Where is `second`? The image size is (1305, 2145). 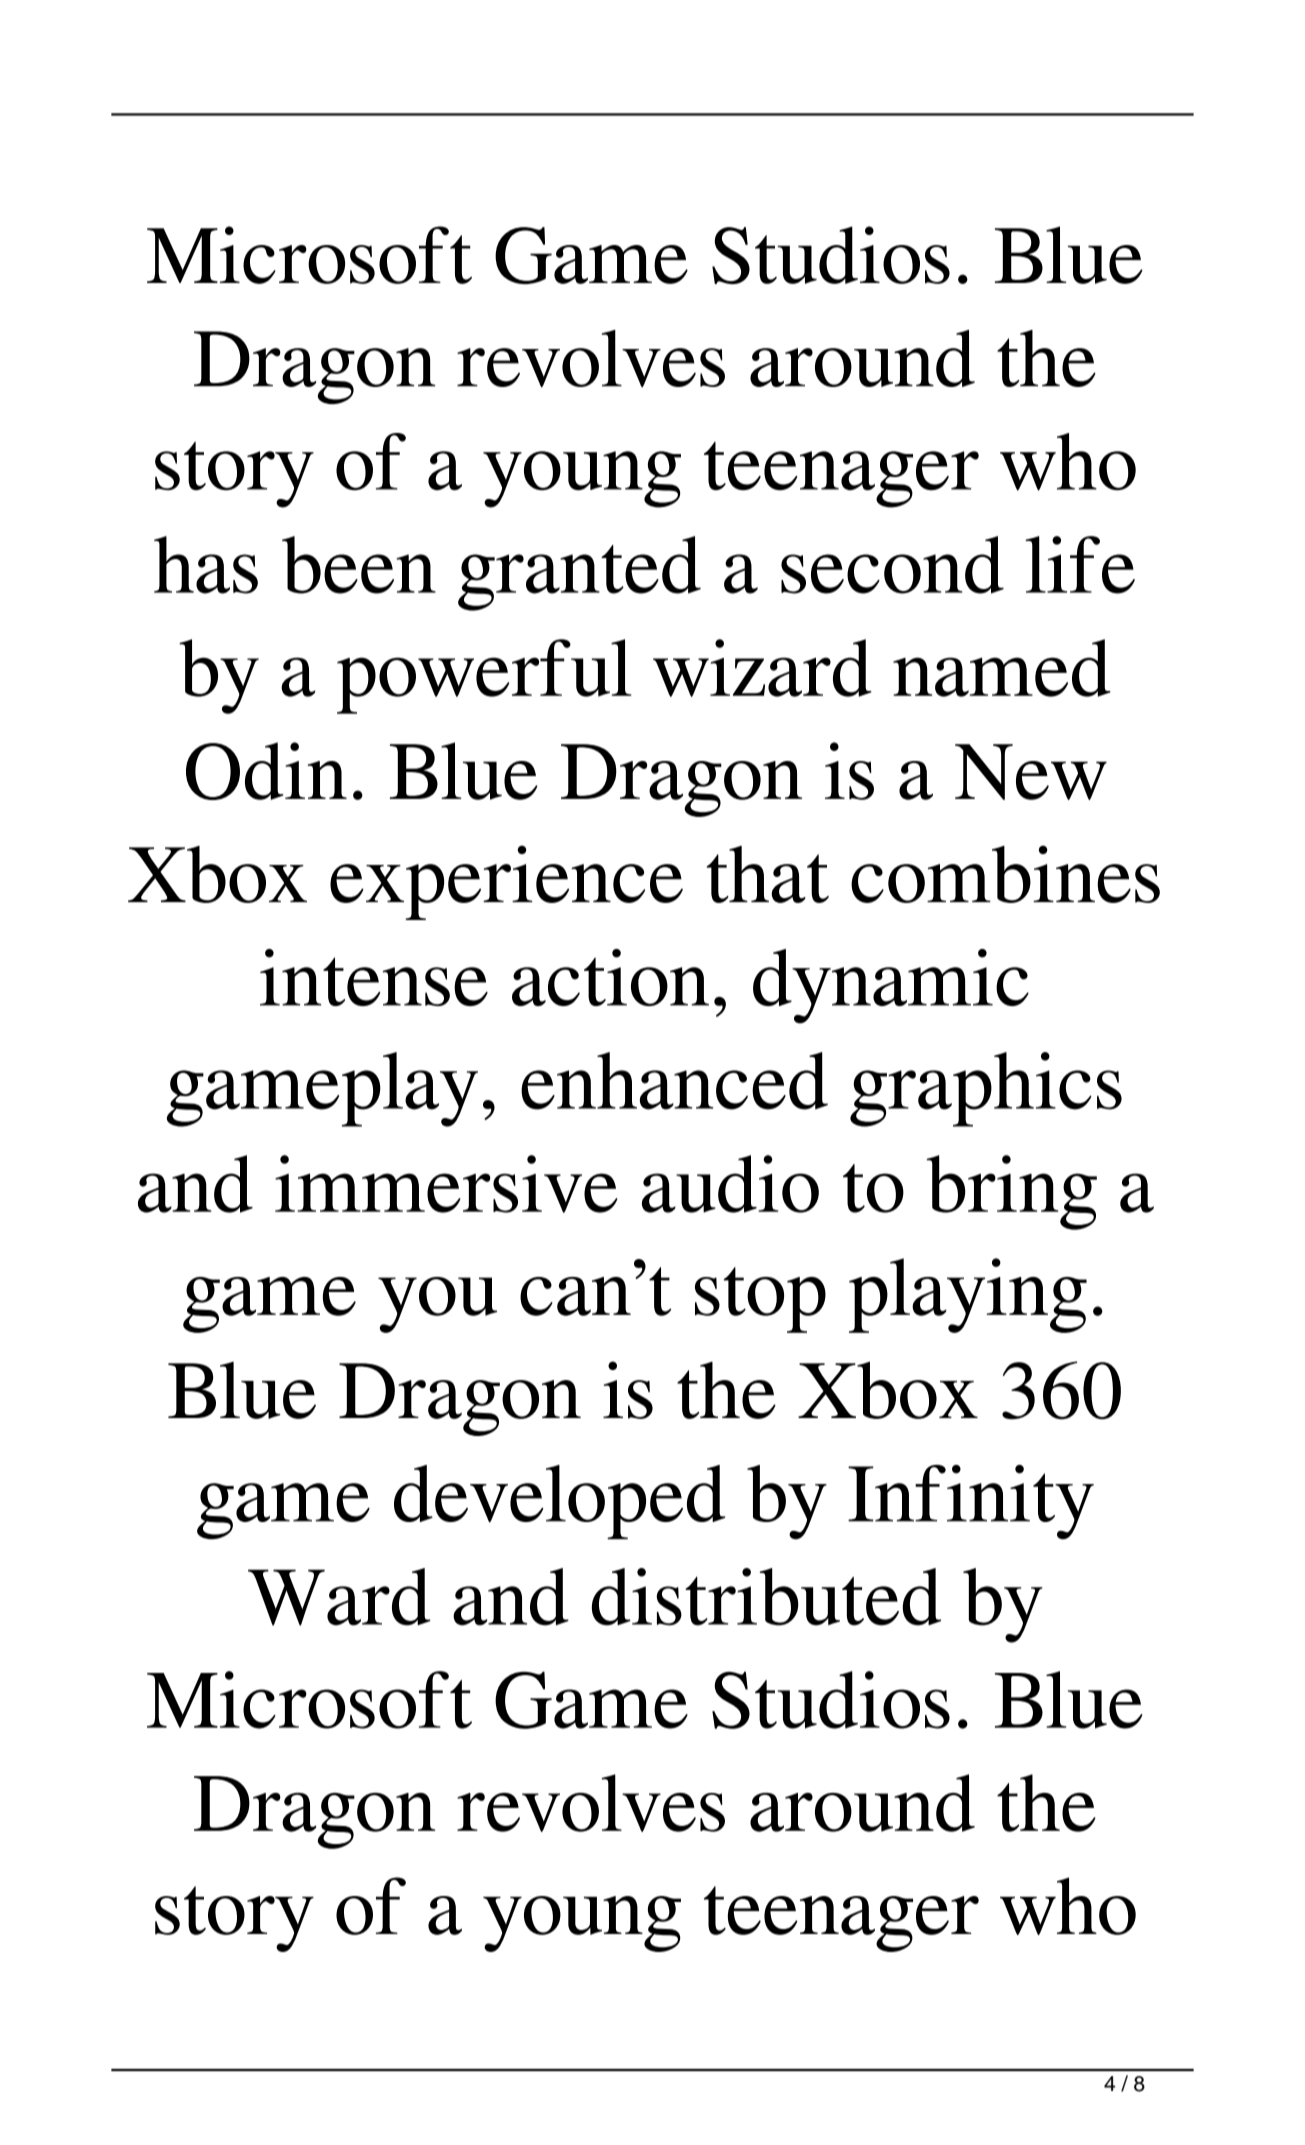
second is located at coordinates (892, 565).
